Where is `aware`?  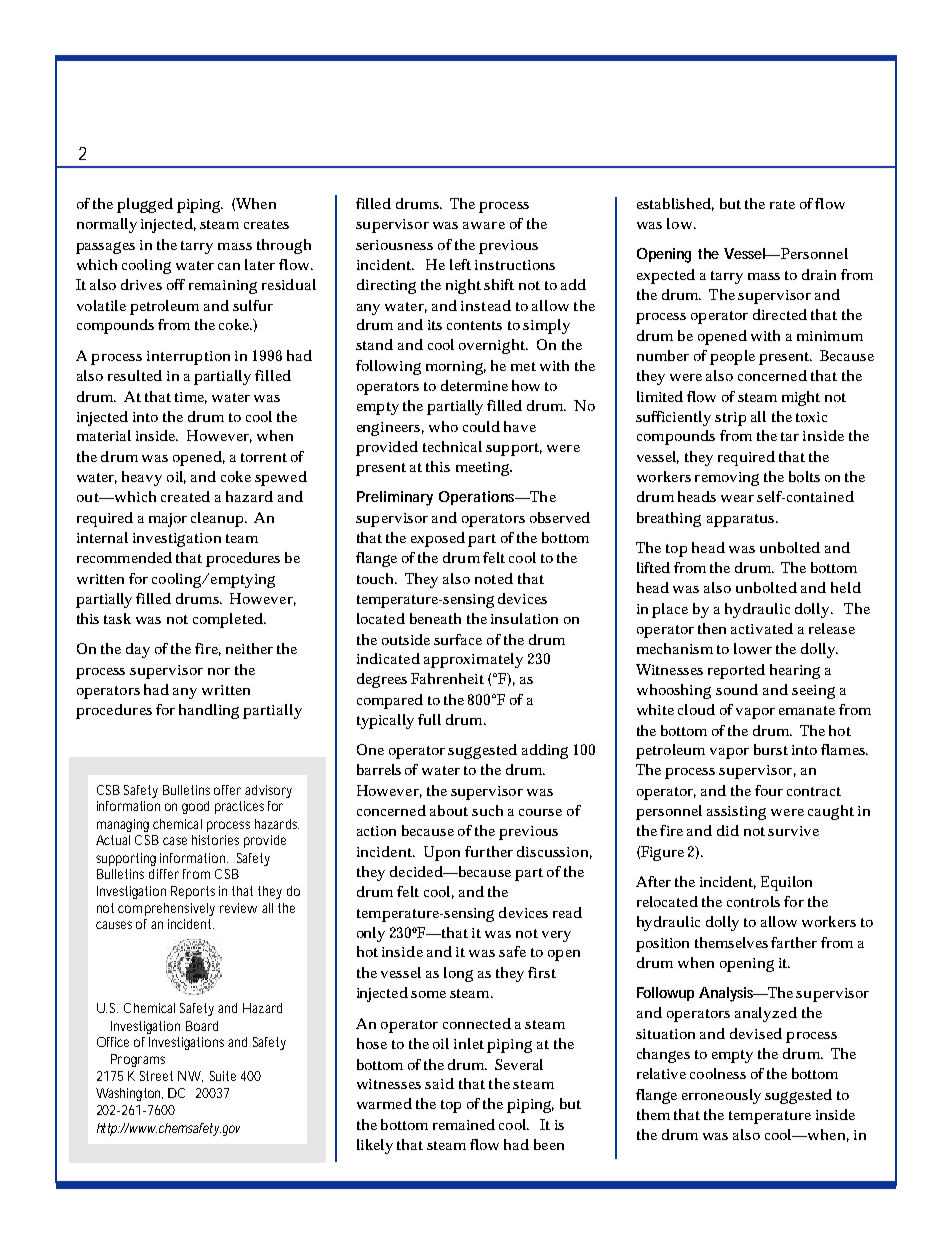
aware is located at coordinates (484, 225).
